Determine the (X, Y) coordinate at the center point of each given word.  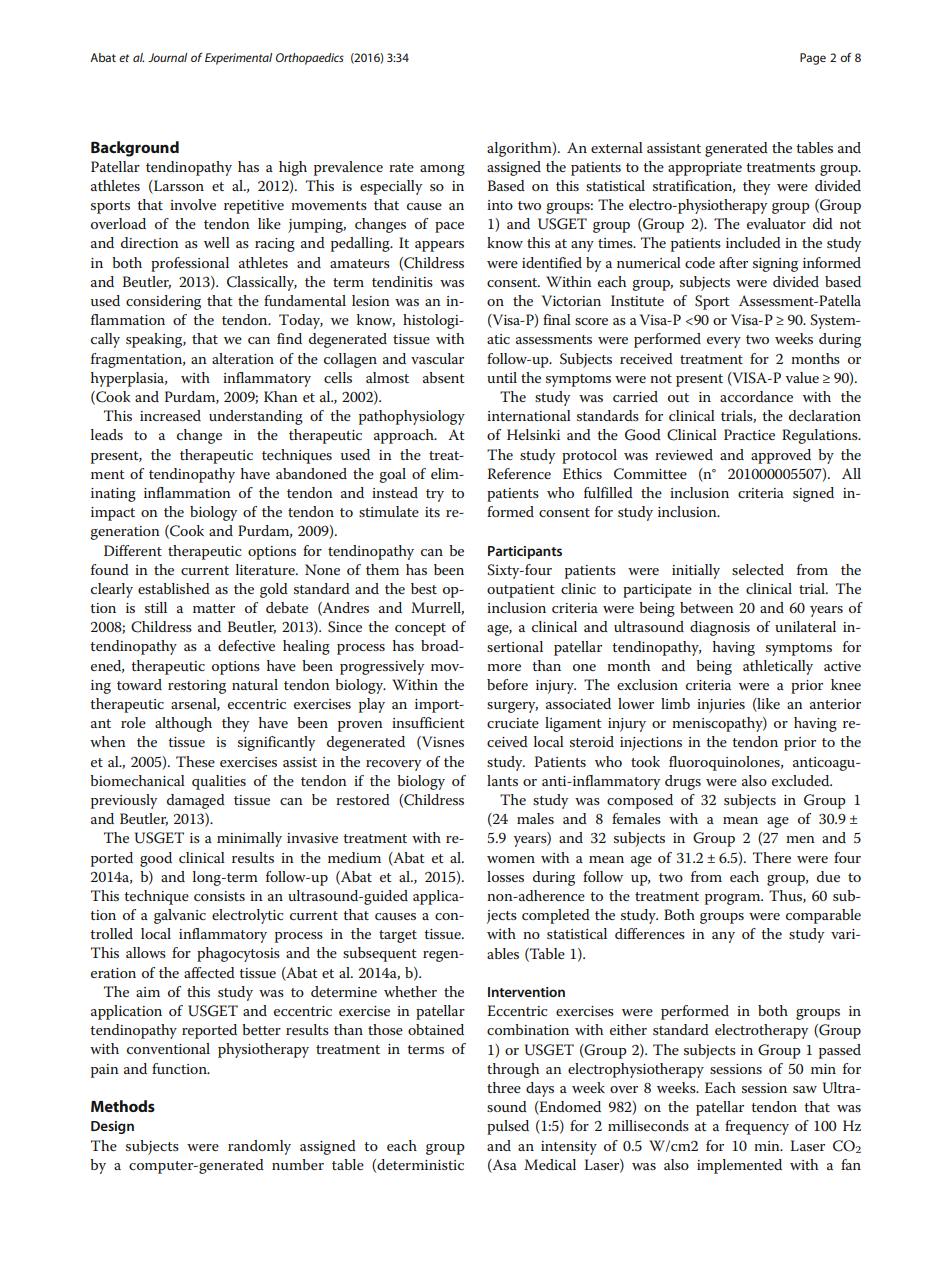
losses (505, 876)
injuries (721, 706)
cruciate (513, 723)
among (442, 170)
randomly (259, 1147)
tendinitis (402, 281)
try (435, 495)
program (734, 899)
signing (775, 265)
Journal (167, 57)
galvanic (180, 916)
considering (163, 302)
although (183, 724)
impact (113, 514)
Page (813, 59)
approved (781, 456)
